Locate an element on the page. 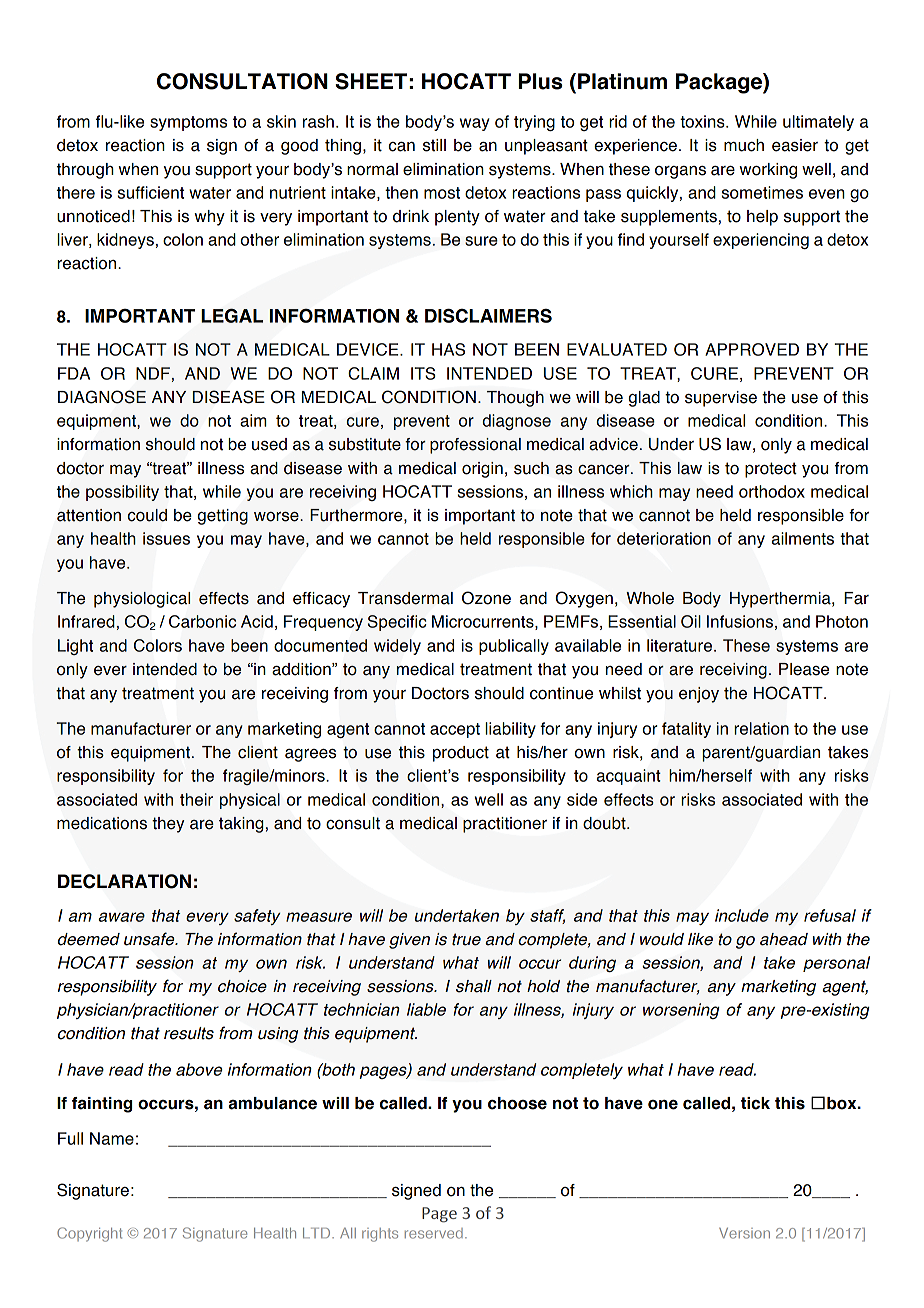 The image size is (924, 1308). Colors is located at coordinates (158, 645).
